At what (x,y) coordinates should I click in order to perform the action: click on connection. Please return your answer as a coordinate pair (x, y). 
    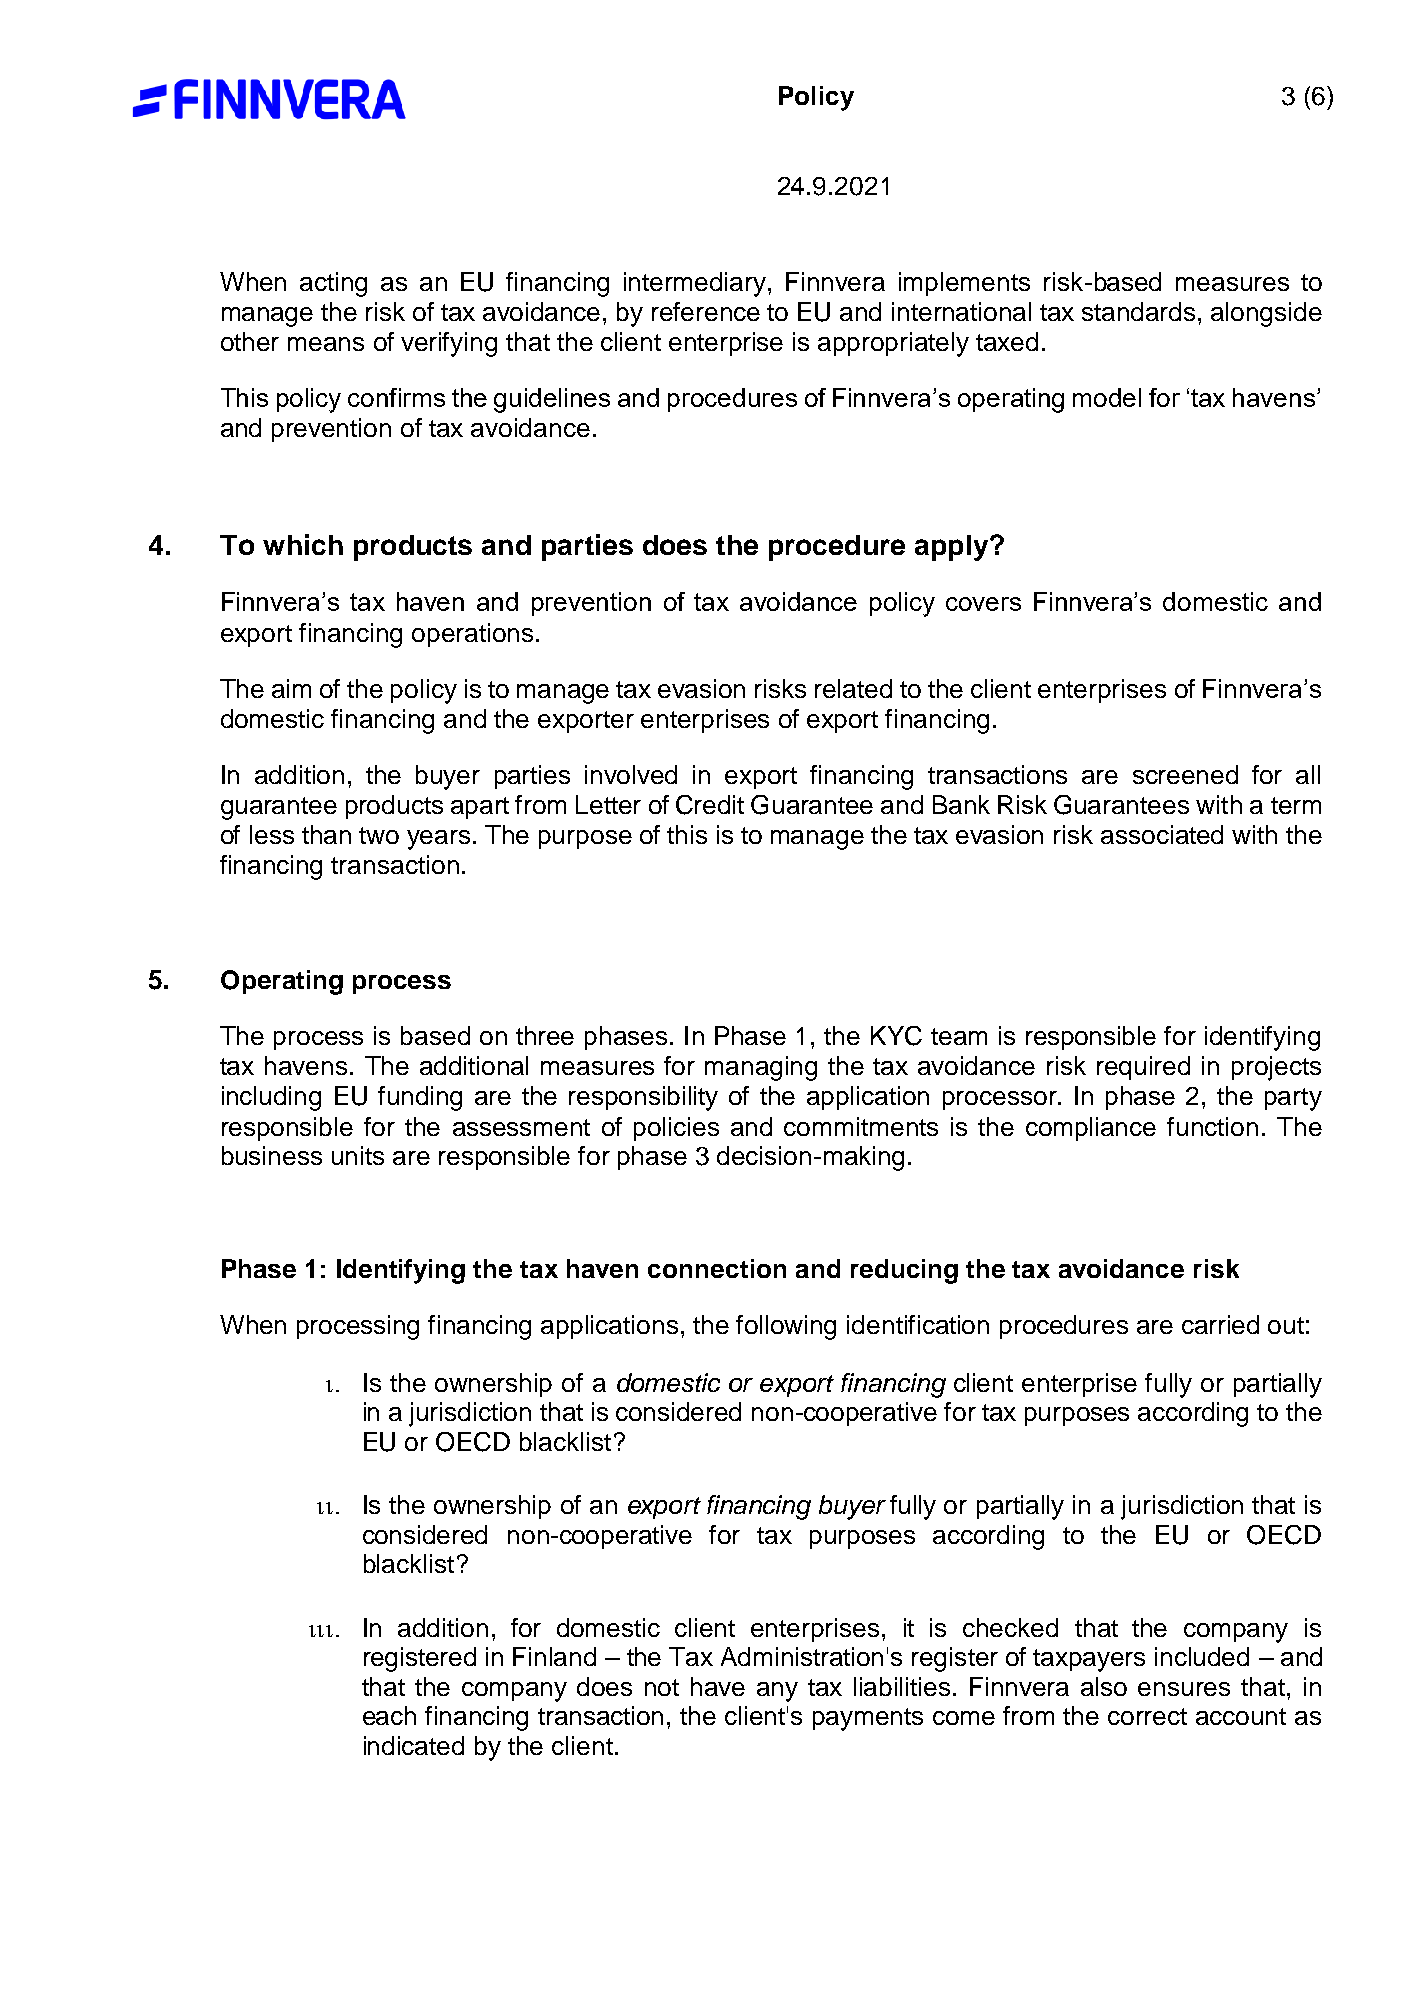
    Looking at the image, I should click on (717, 1268).
